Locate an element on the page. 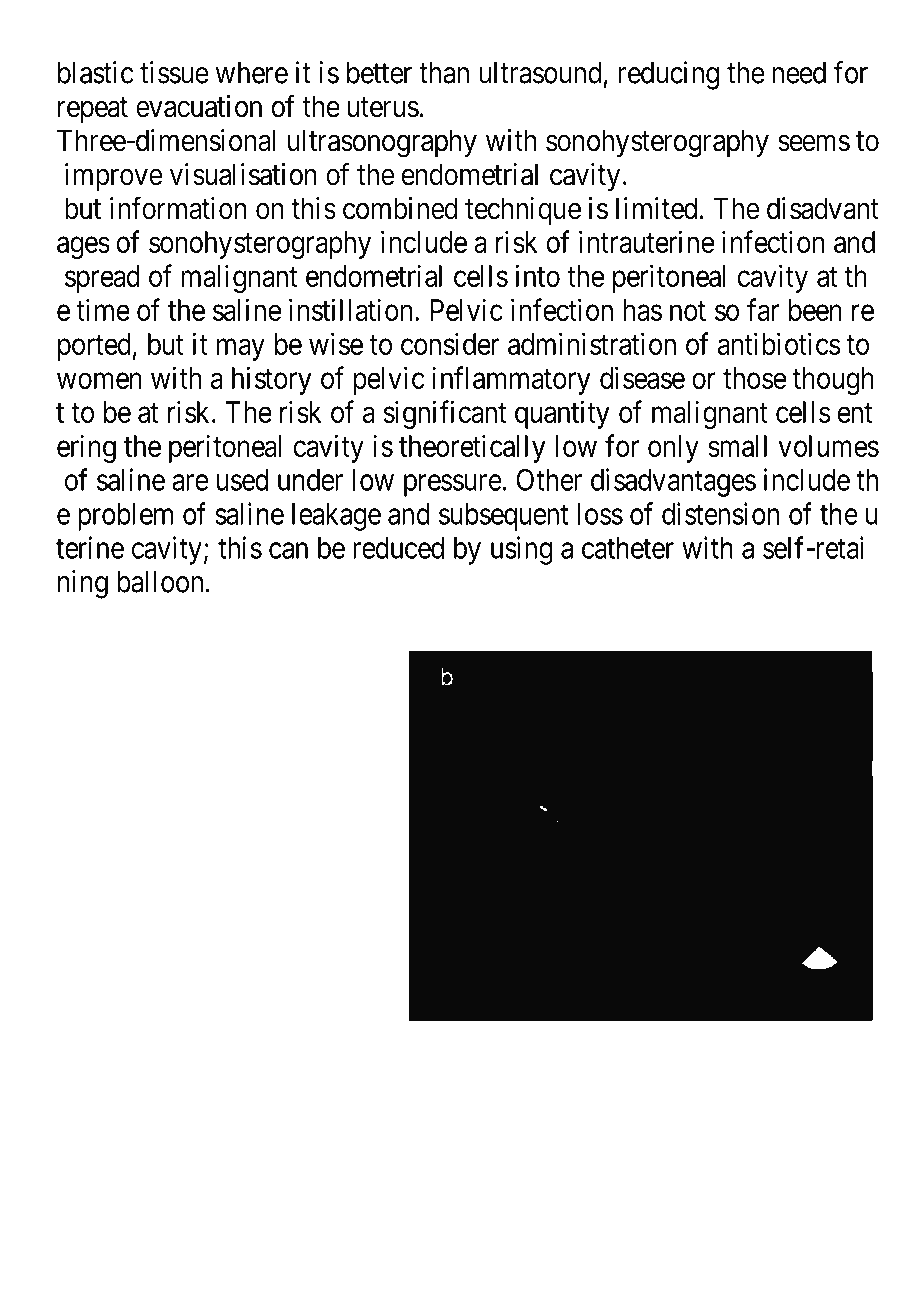  tissue is located at coordinates (174, 72).
